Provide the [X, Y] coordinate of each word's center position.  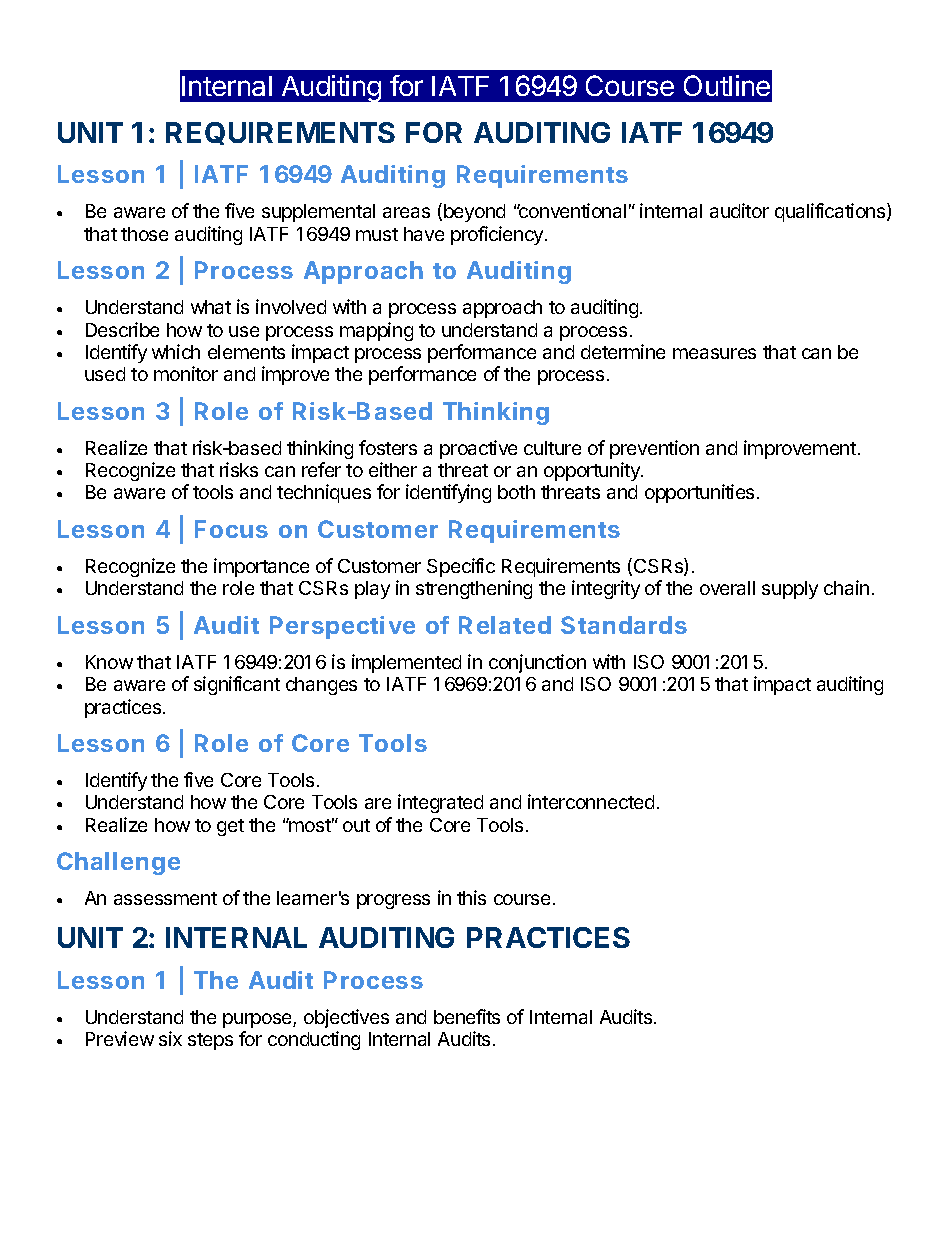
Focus [231, 529]
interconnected [591, 801]
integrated [440, 803]
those [144, 234]
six [170, 1038]
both [516, 492]
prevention [654, 449]
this [471, 897]
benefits [467, 1016]
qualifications [831, 212]
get [230, 827]
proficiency [498, 235]
